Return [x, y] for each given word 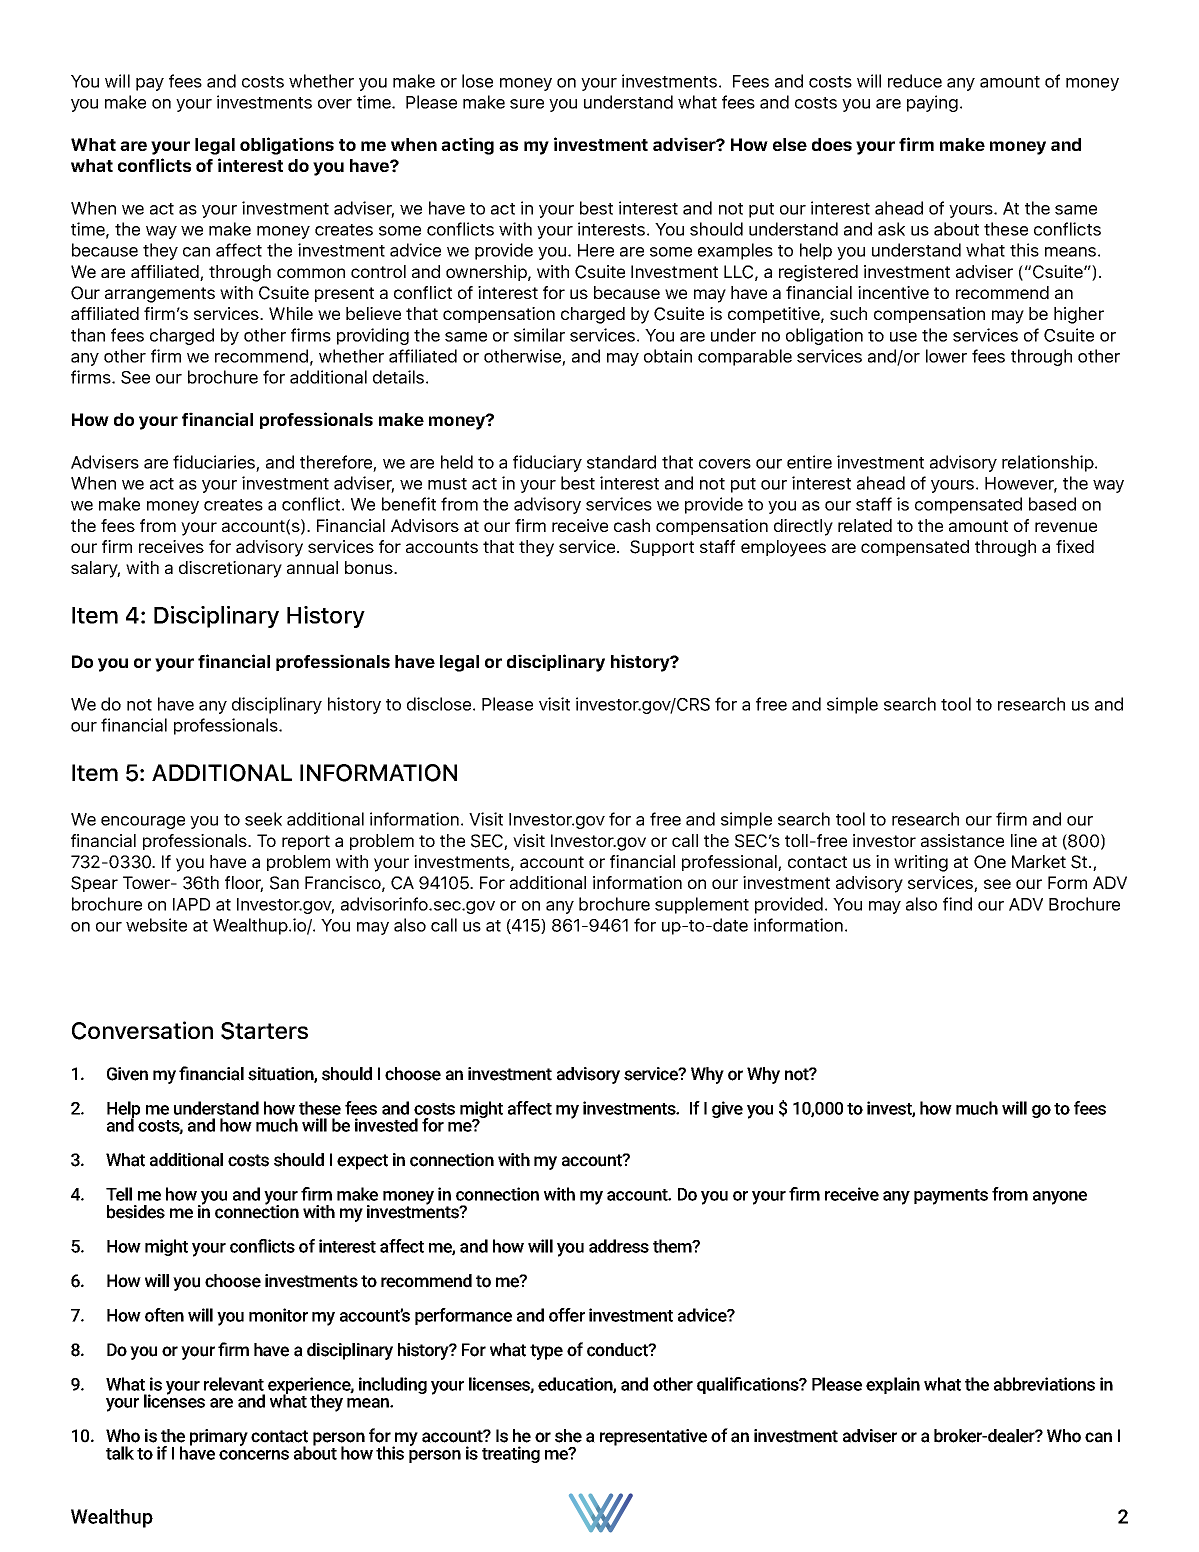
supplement [702, 905]
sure [527, 104]
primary [219, 1437]
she [568, 1436]
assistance [962, 840]
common [311, 273]
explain [893, 1385]
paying [932, 103]
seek [263, 819]
